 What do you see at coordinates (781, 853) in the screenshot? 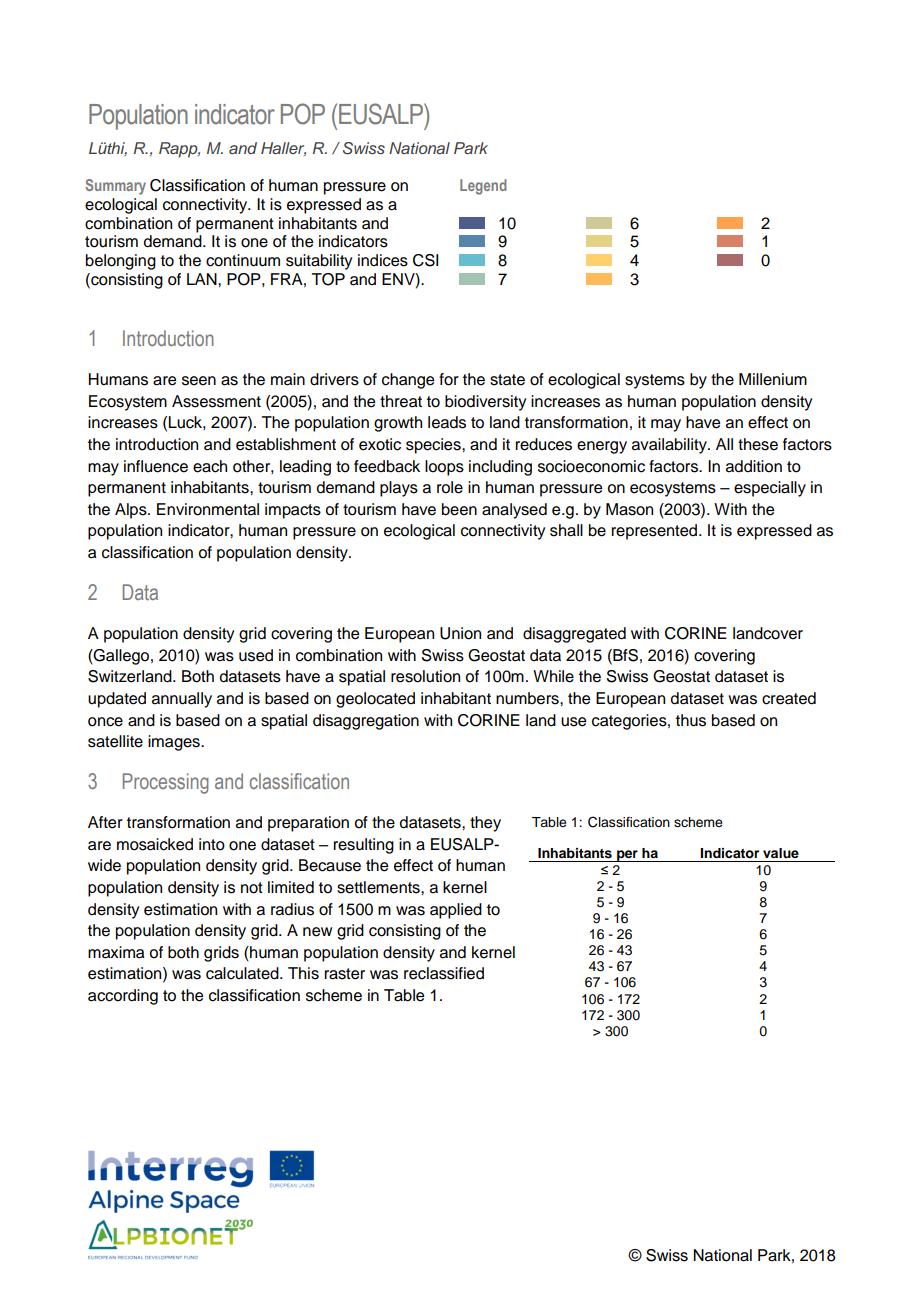
I see `value` at bounding box center [781, 853].
